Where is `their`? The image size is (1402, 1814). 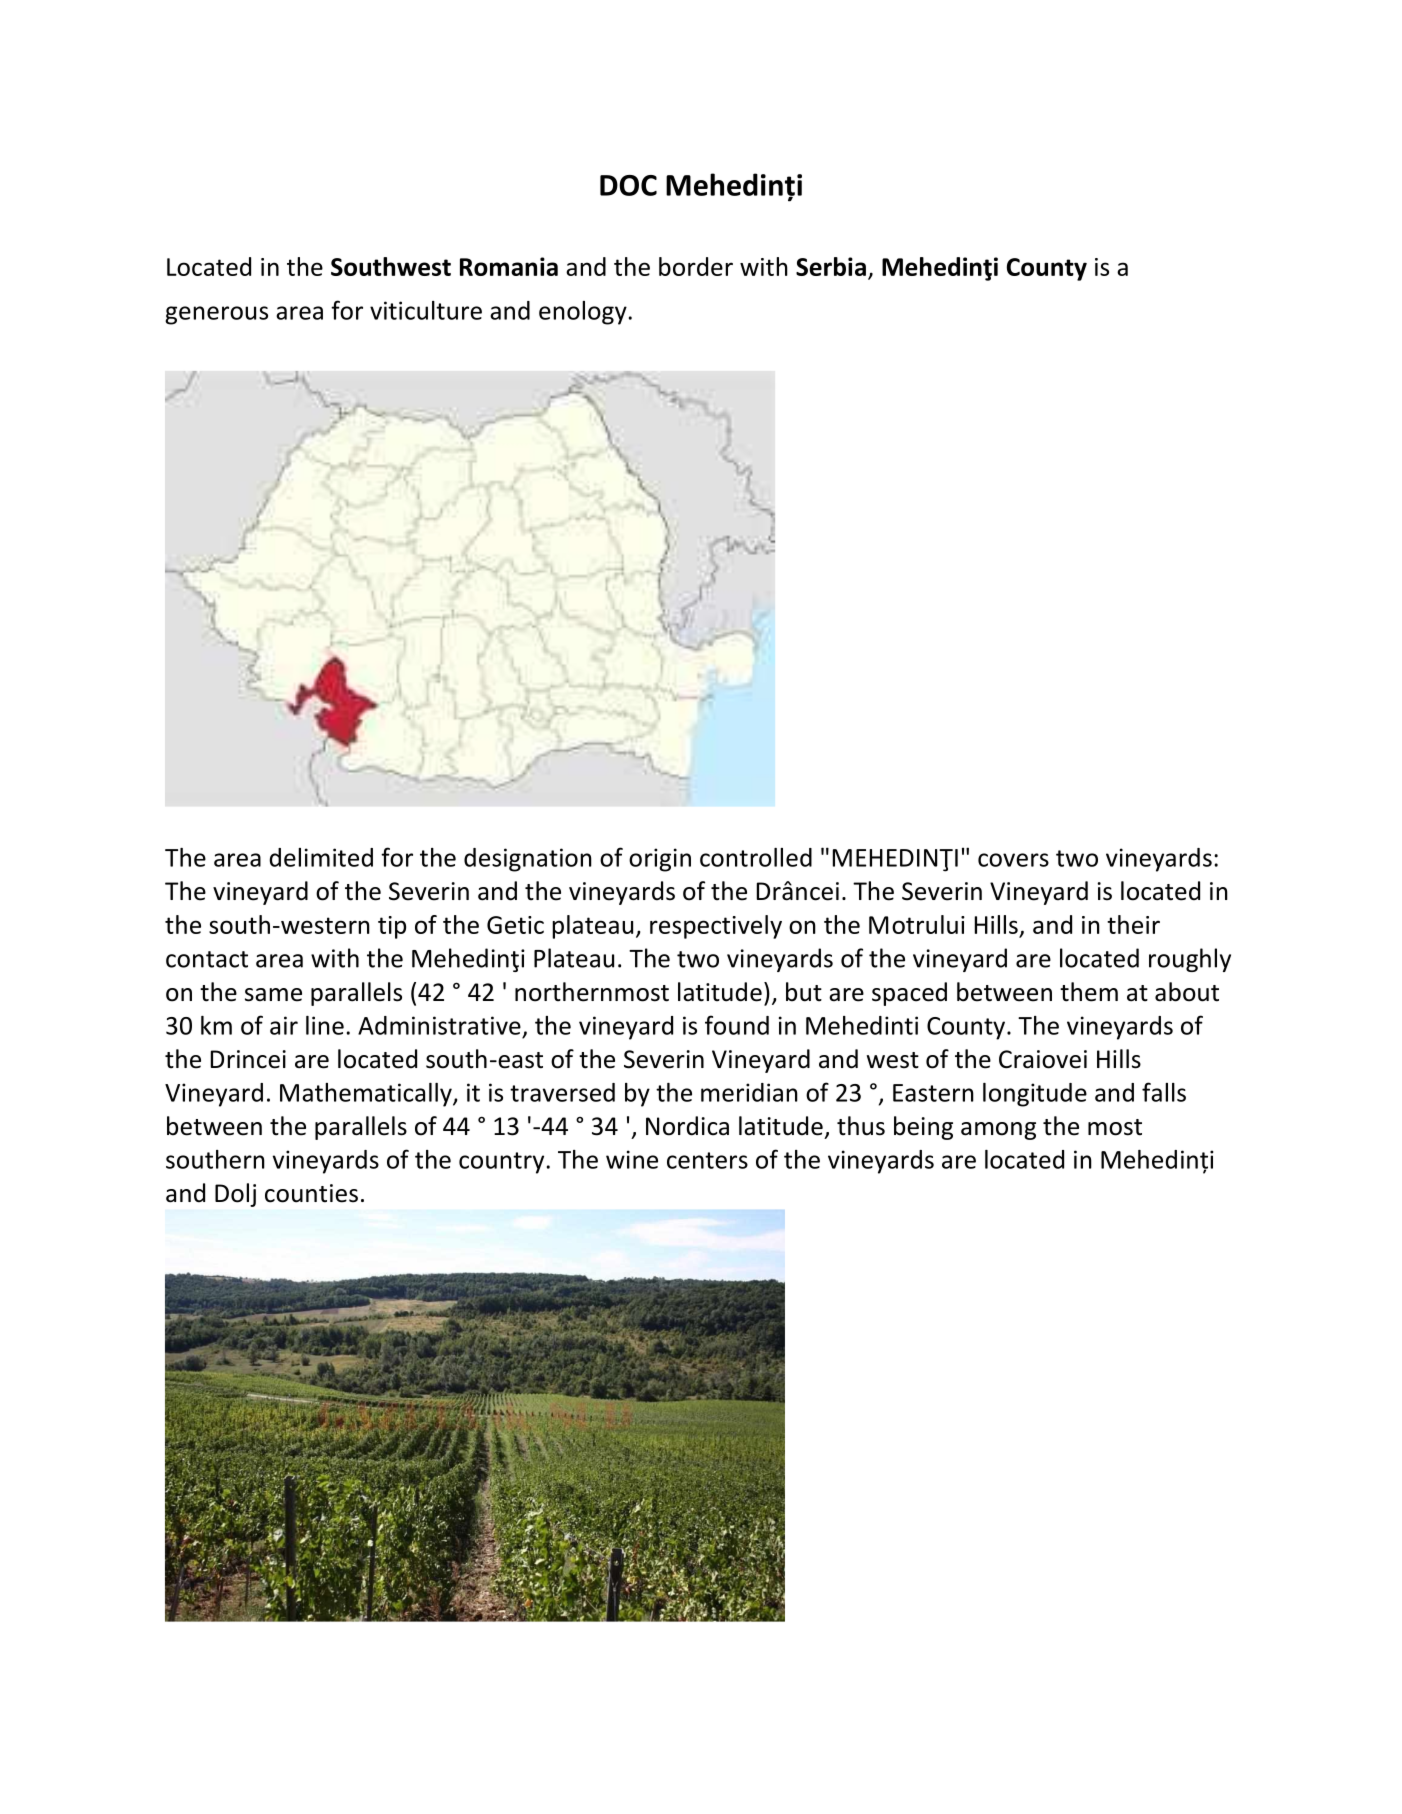
their is located at coordinates (1133, 924).
